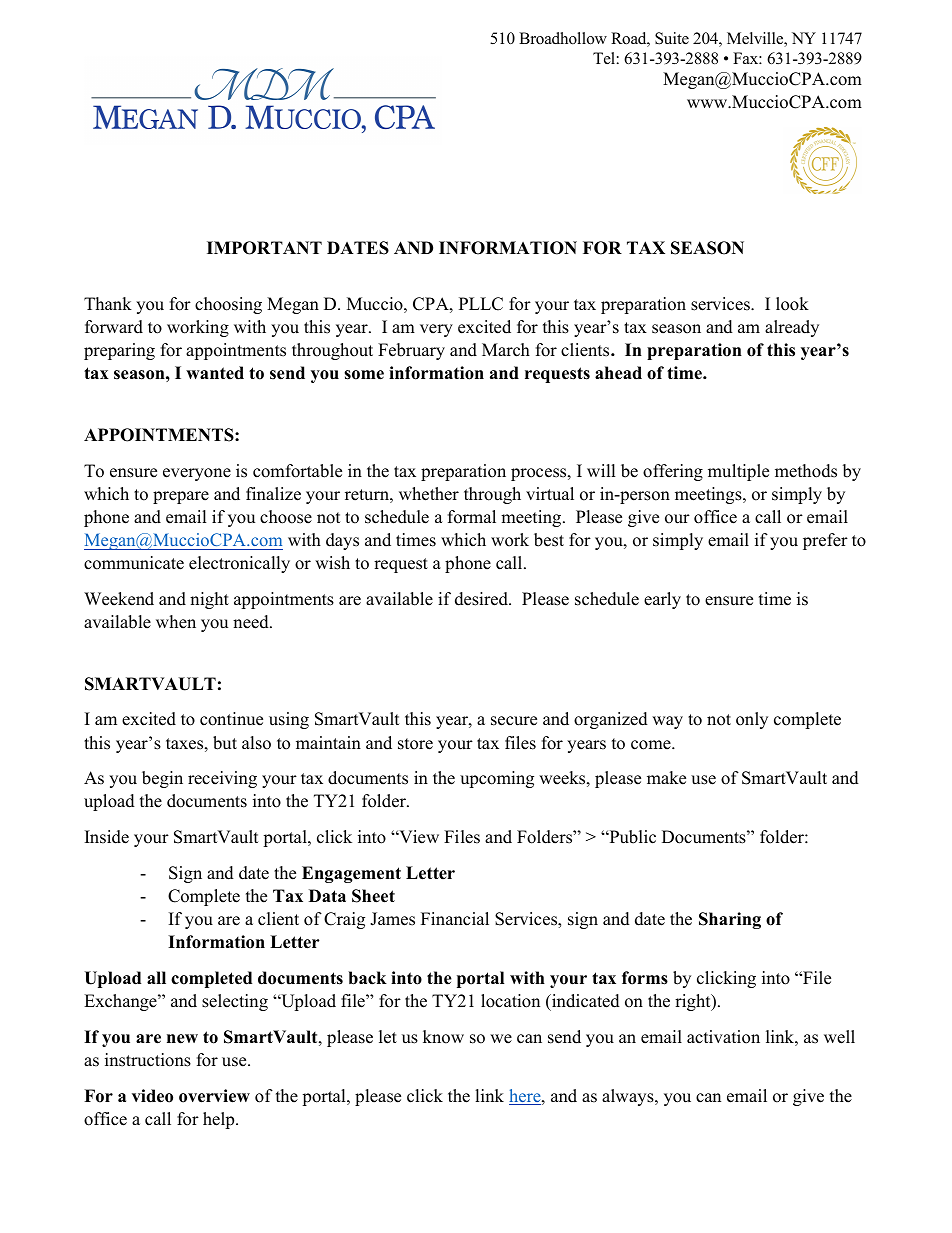  I want to click on video, so click(152, 1096).
